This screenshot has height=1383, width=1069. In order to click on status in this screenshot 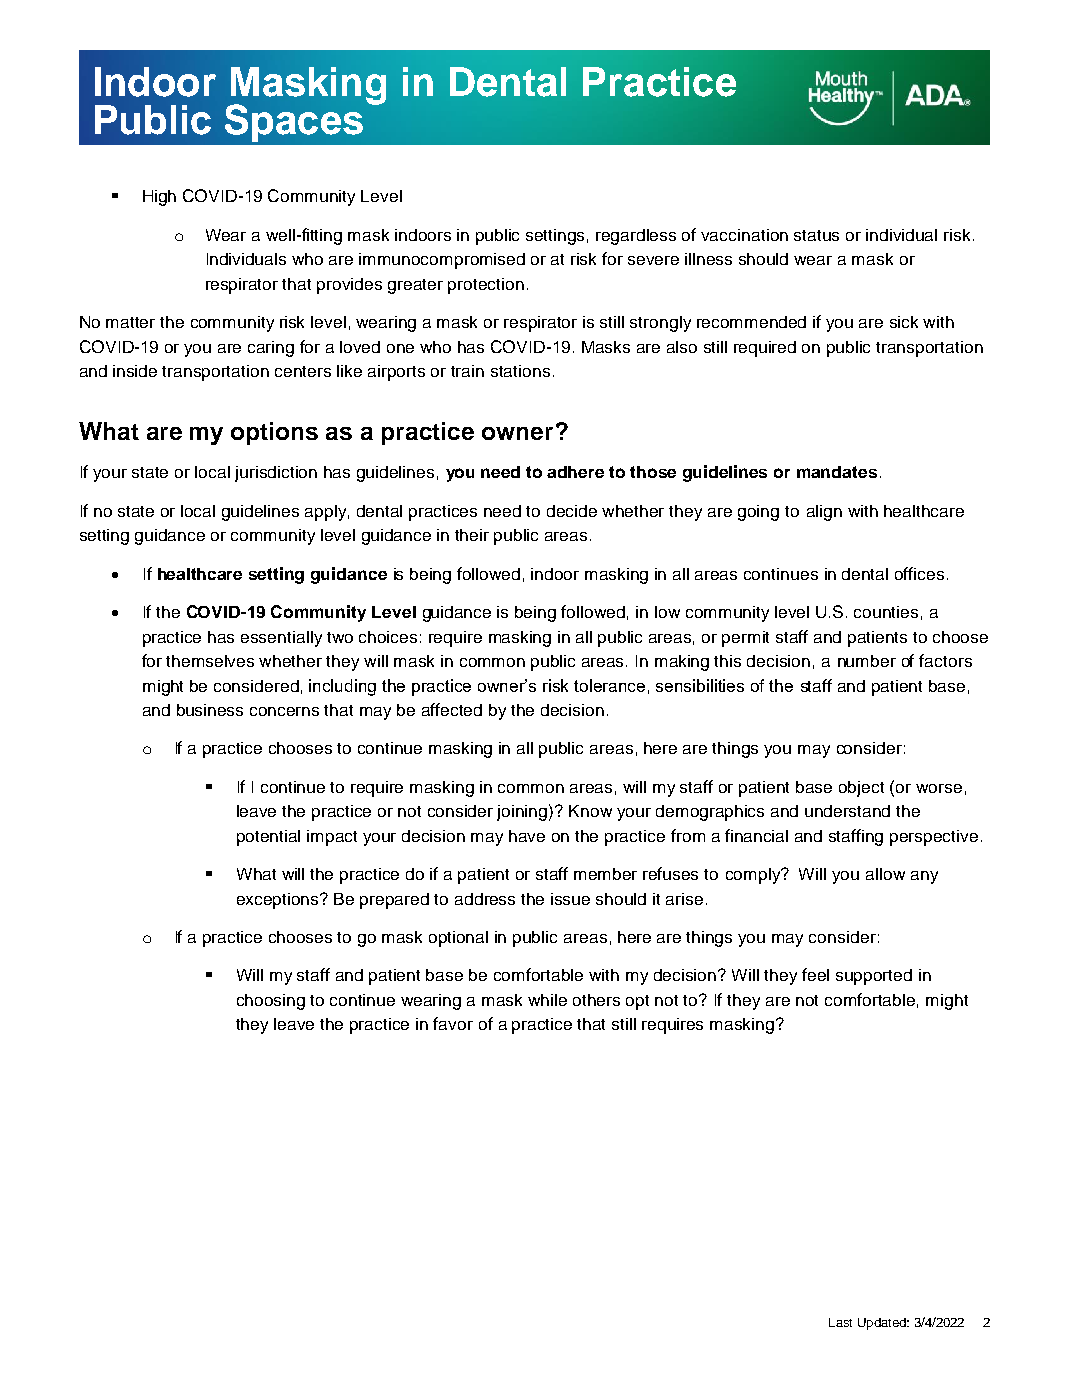, I will do `click(816, 235)`.
